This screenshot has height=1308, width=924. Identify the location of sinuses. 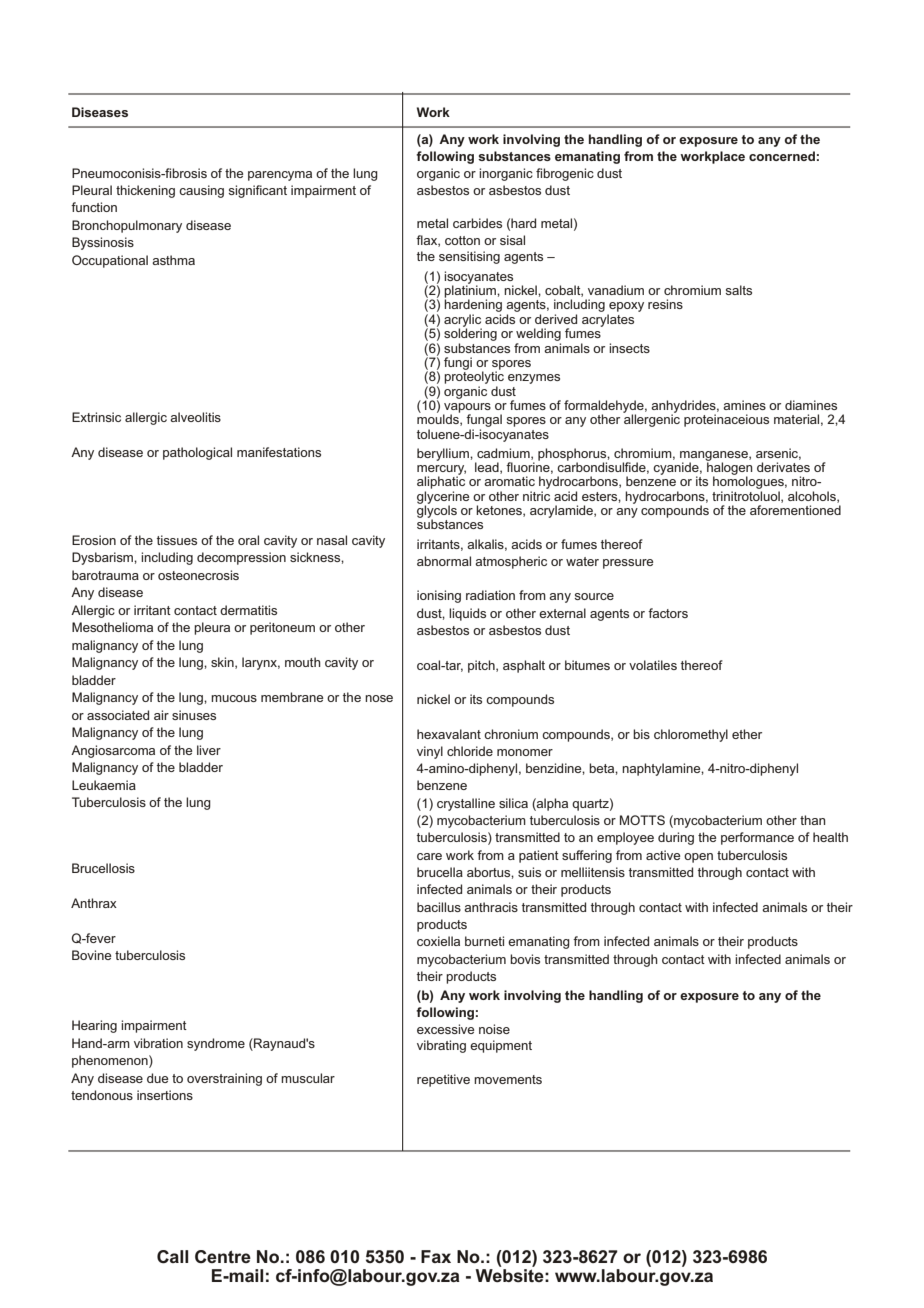
(194, 715).
